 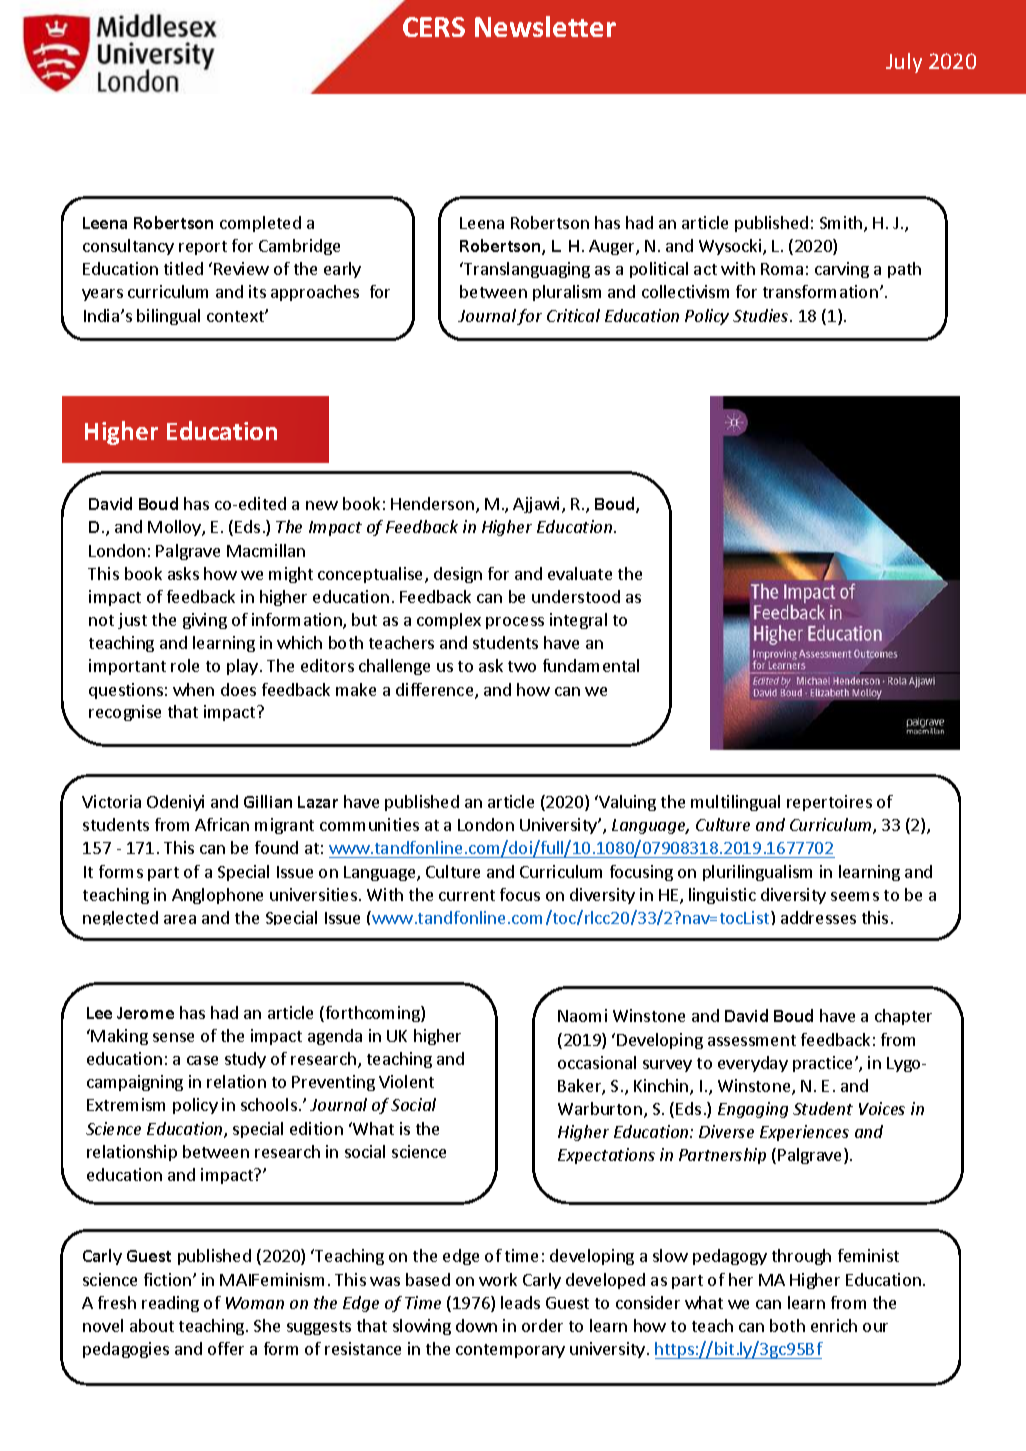 I want to click on leads, so click(x=520, y=1302).
